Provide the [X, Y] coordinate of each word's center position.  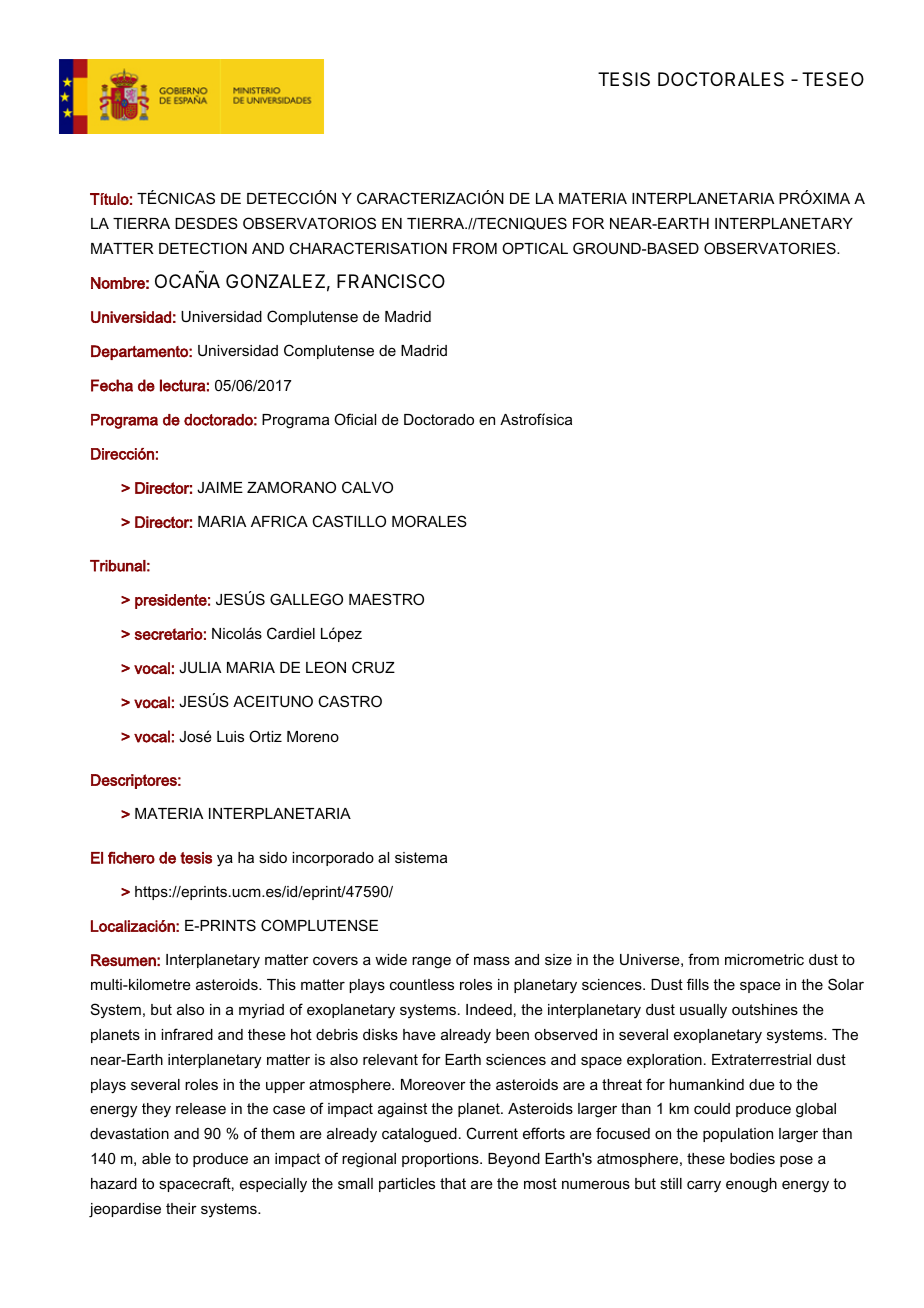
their [181, 1208]
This [281, 984]
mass [492, 960]
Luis [230, 736]
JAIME [220, 487]
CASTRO [350, 701]
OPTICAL [535, 248]
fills [698, 984]
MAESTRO [386, 599]
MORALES [429, 521]
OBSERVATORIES [771, 248]
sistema [421, 857]
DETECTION [203, 248]
